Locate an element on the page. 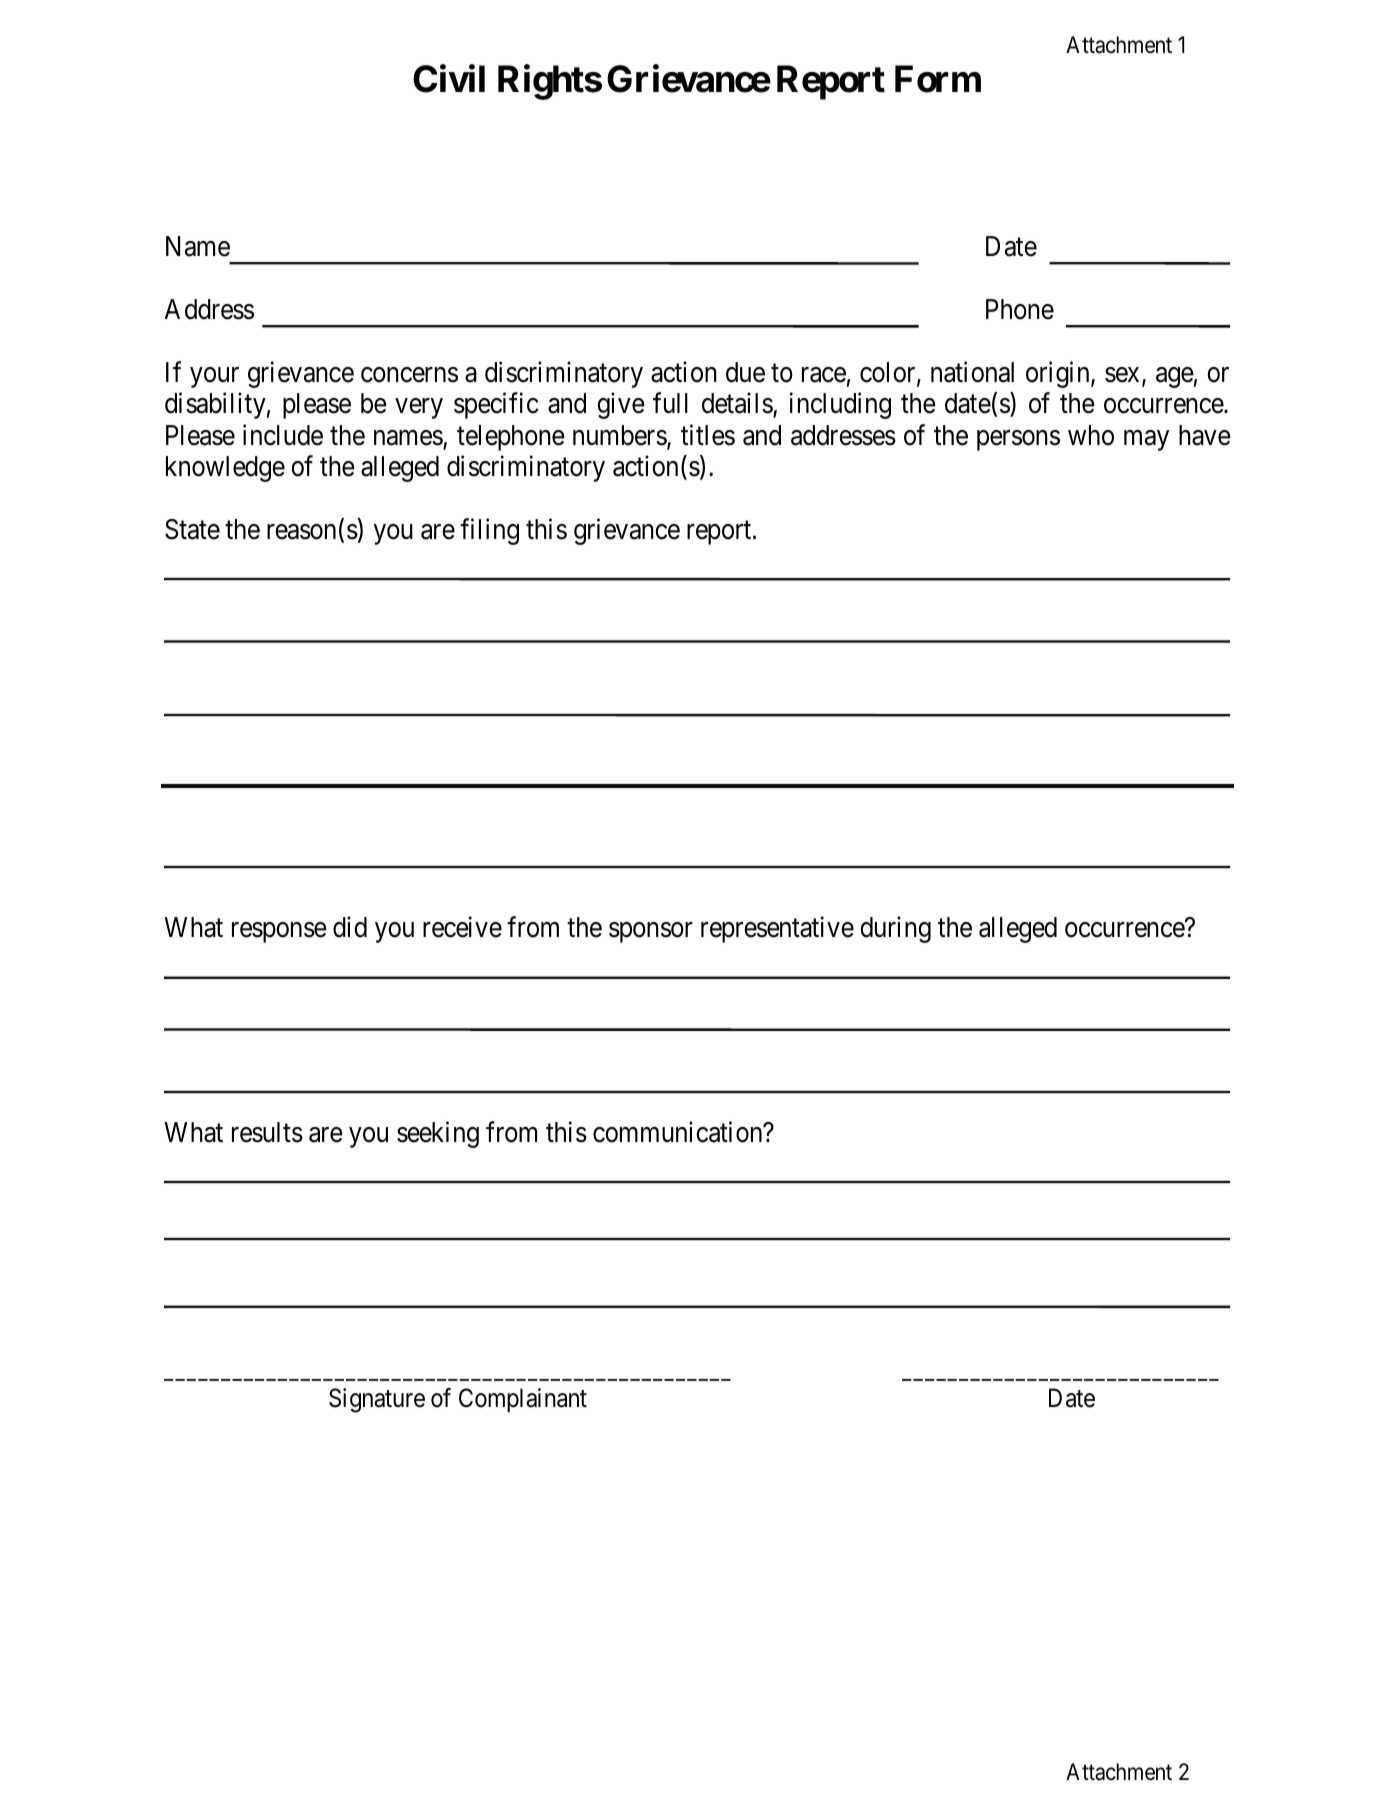  response is located at coordinates (279, 933).
